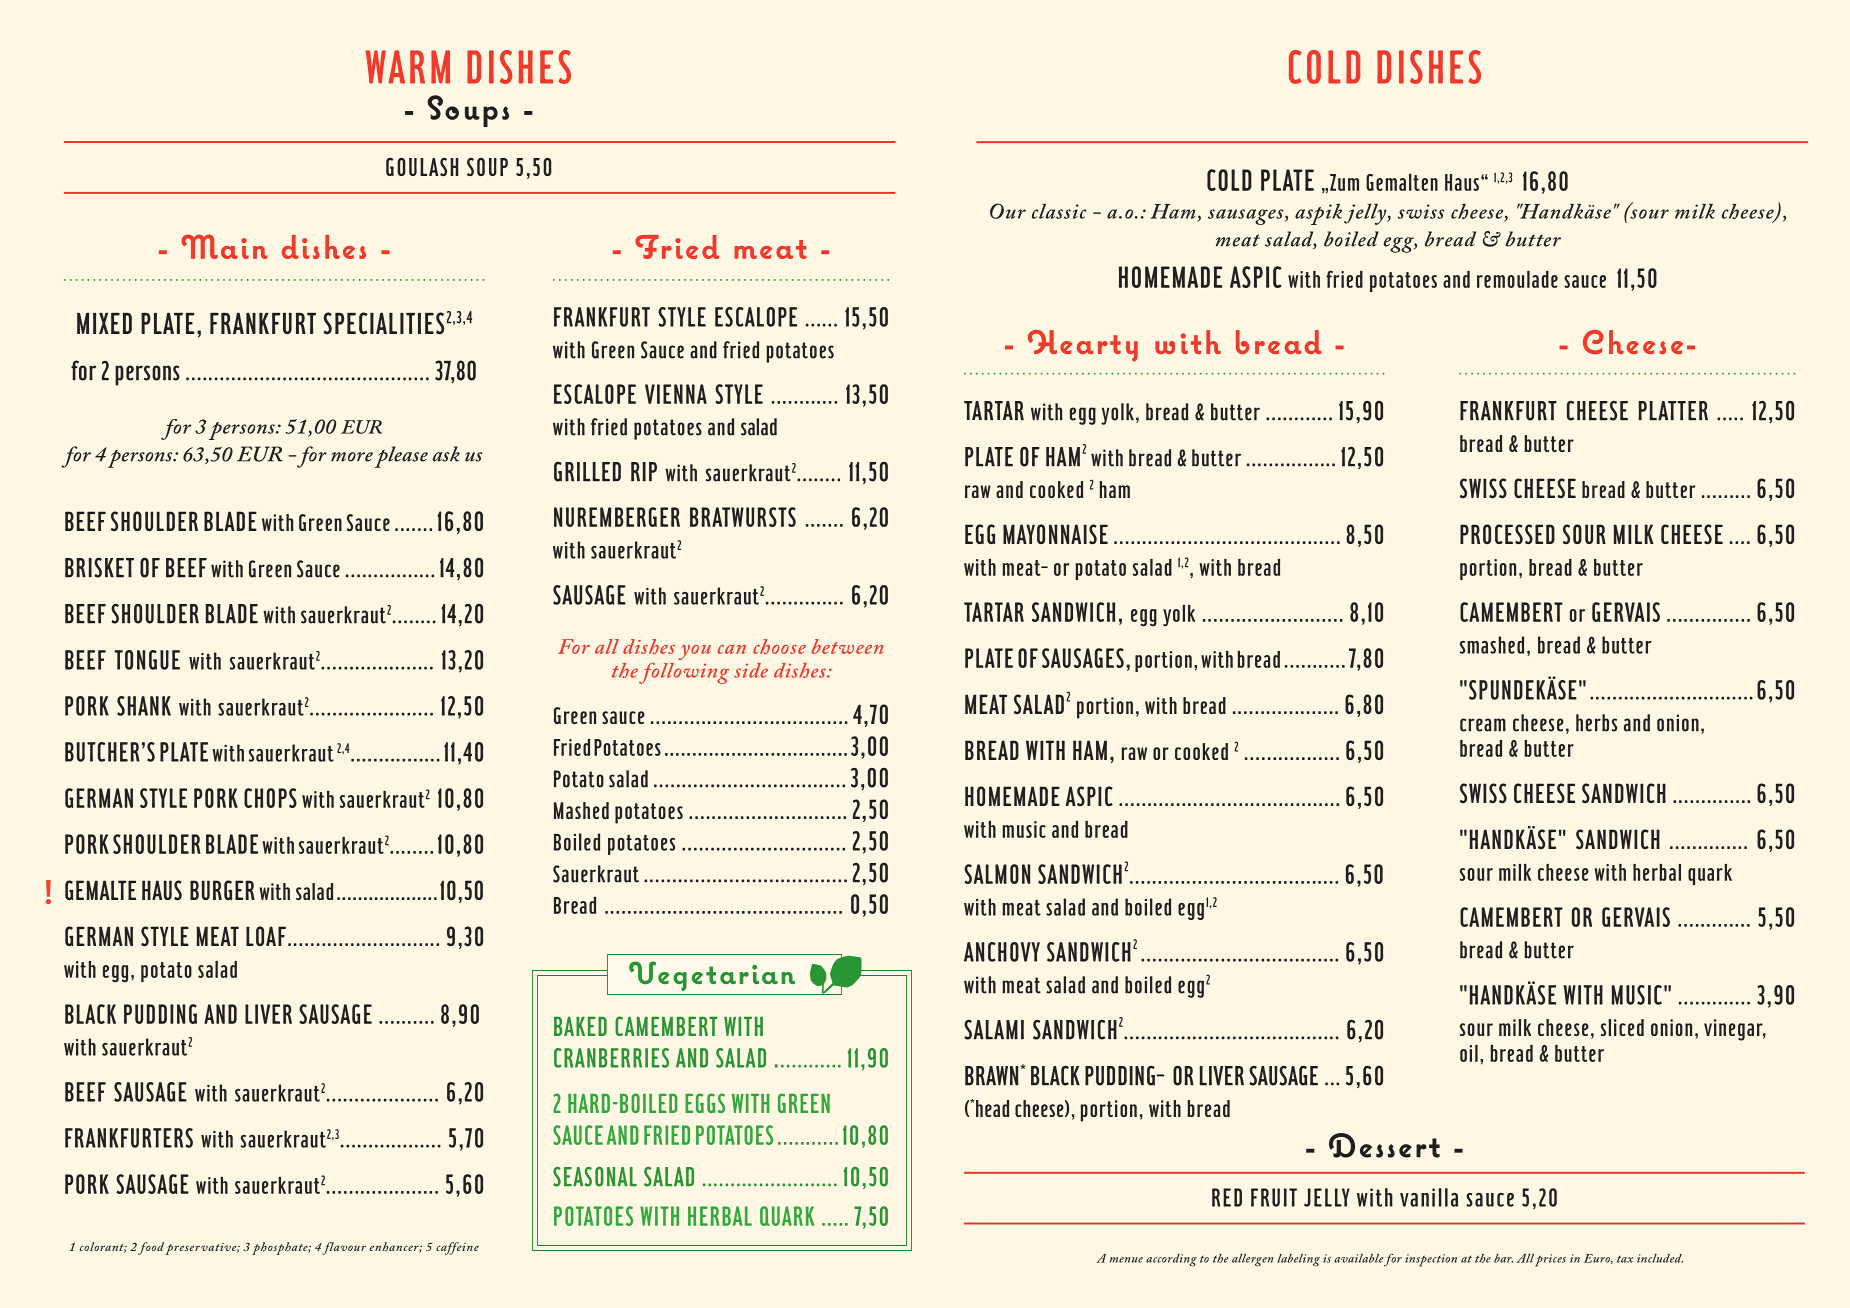 The width and height of the screenshot is (1850, 1308). I want to click on BRISKET, so click(99, 567).
